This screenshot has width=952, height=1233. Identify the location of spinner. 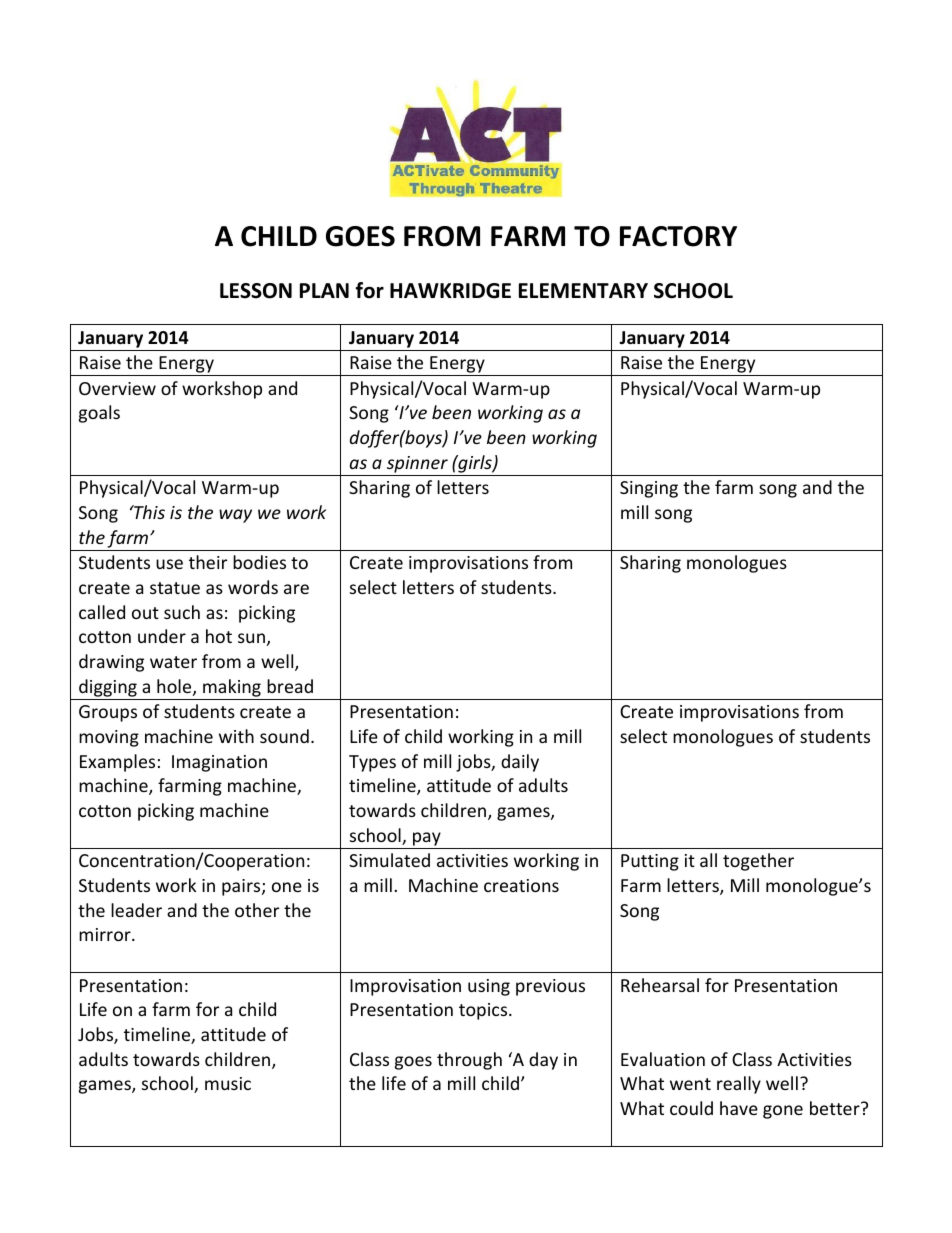
(417, 464).
